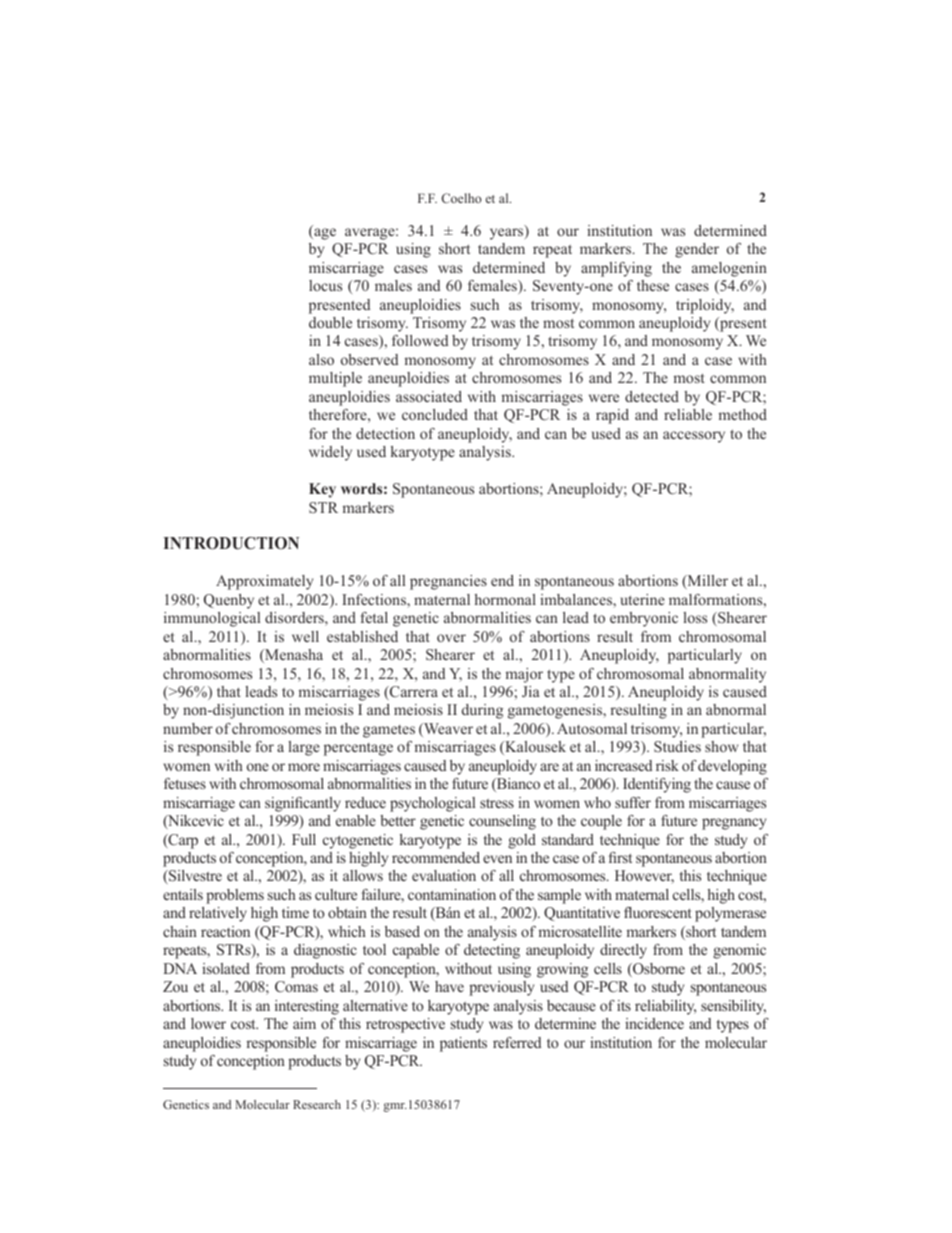 This page has height=1233, width=952. Describe the element at coordinates (461, 198) in the page. I see `Coelho` at that location.
